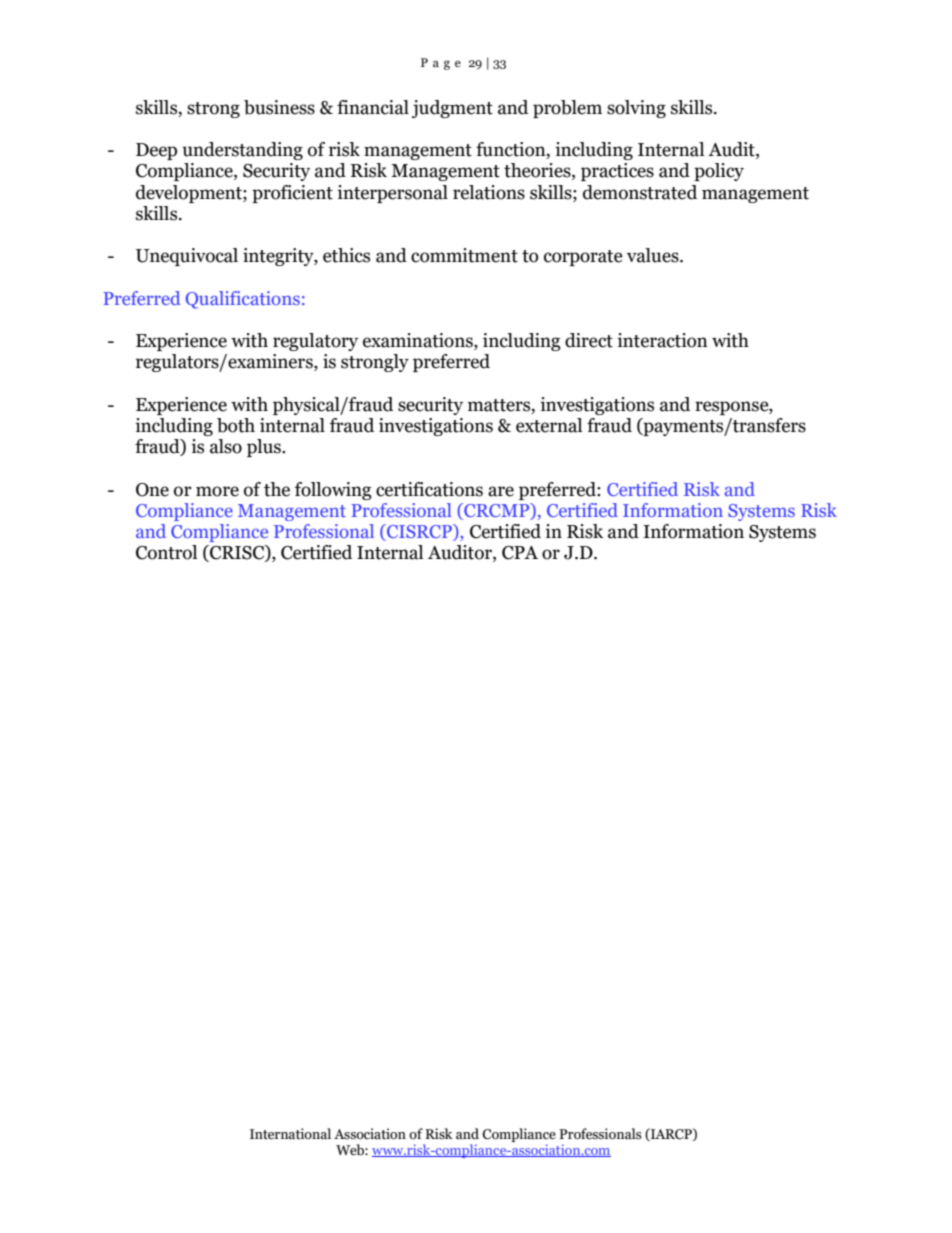 Image resolution: width=952 pixels, height=1233 pixels. I want to click on judgment, so click(452, 109).
